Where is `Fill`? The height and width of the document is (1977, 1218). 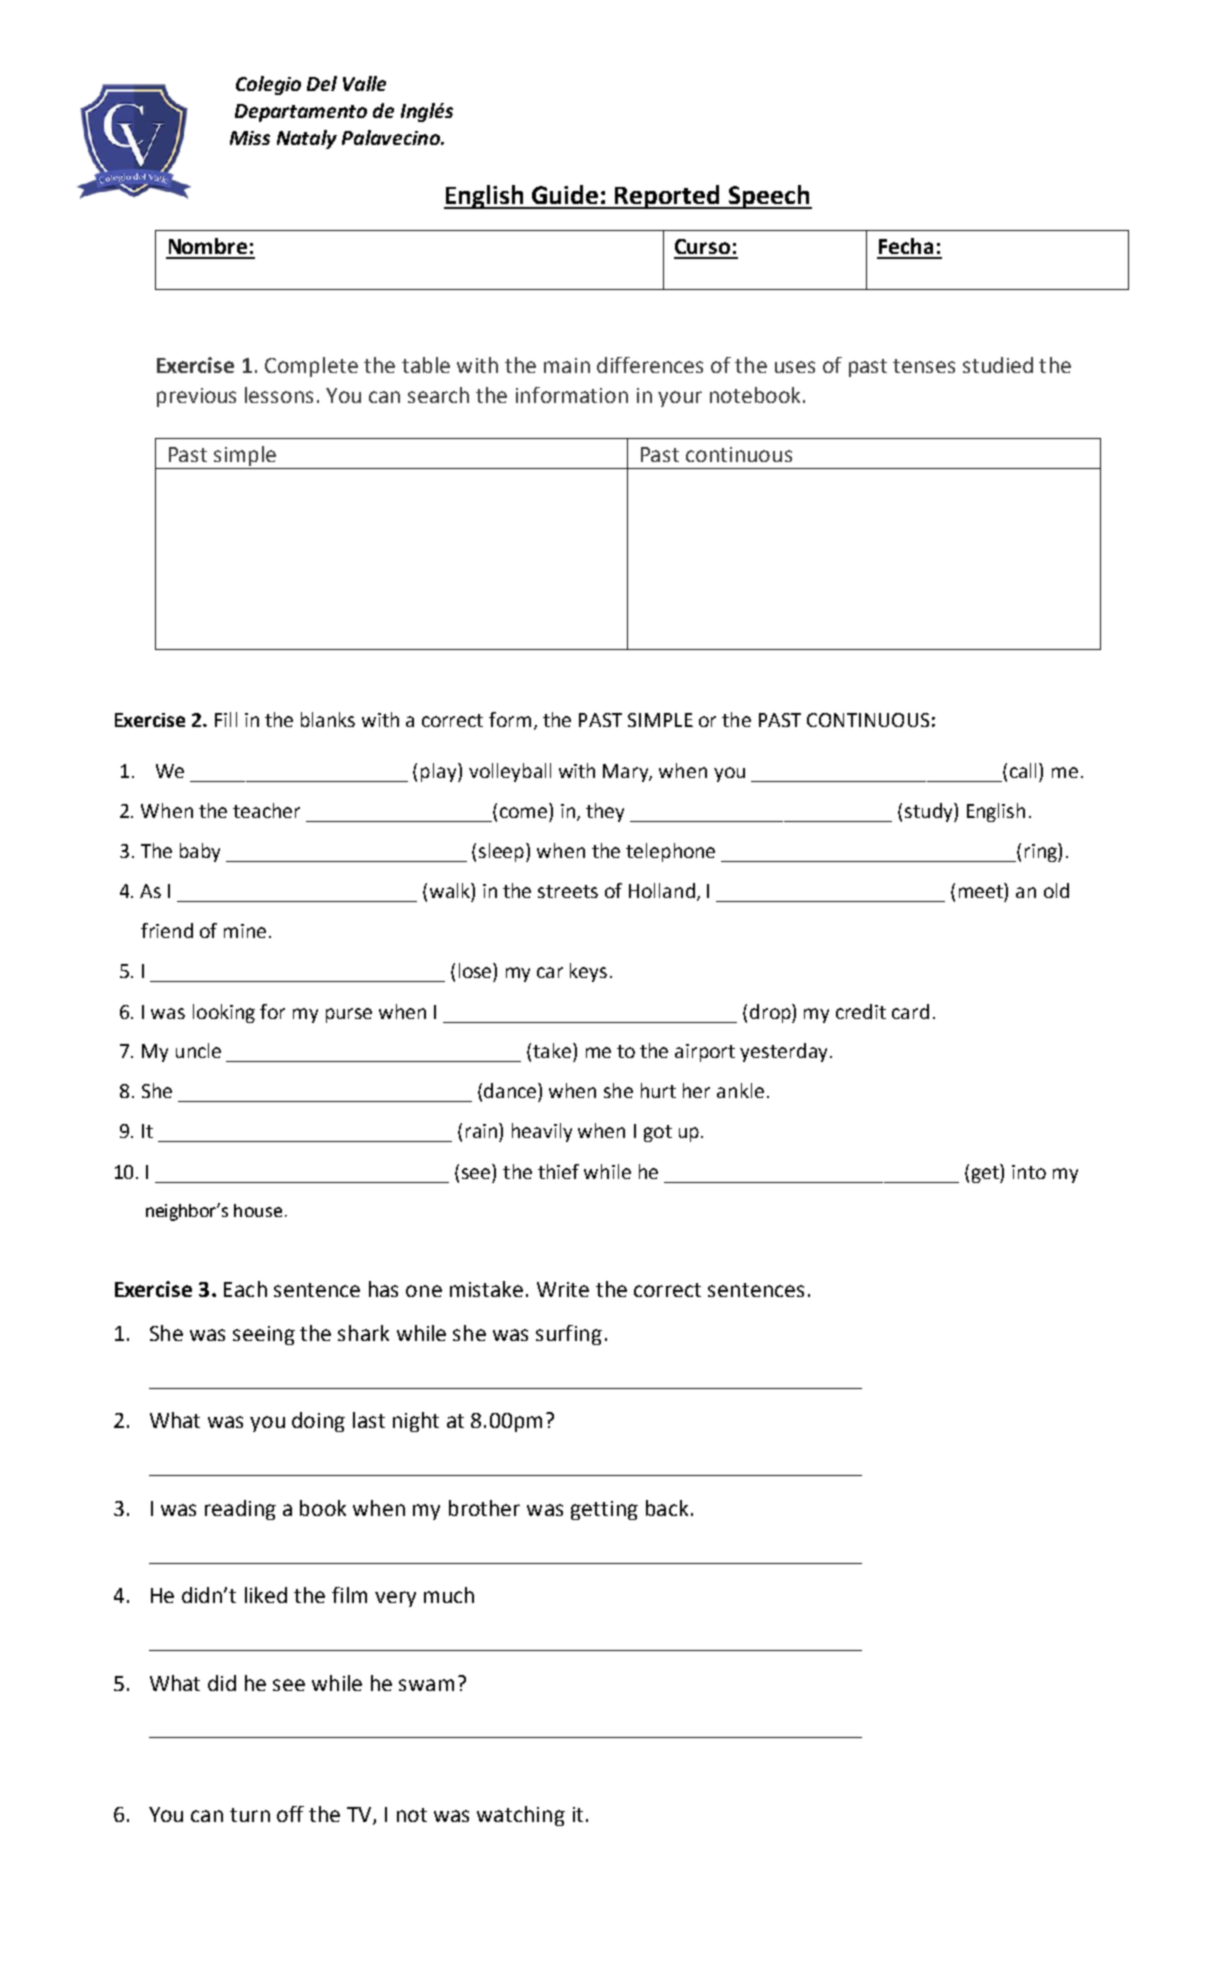 Fill is located at coordinates (226, 719).
